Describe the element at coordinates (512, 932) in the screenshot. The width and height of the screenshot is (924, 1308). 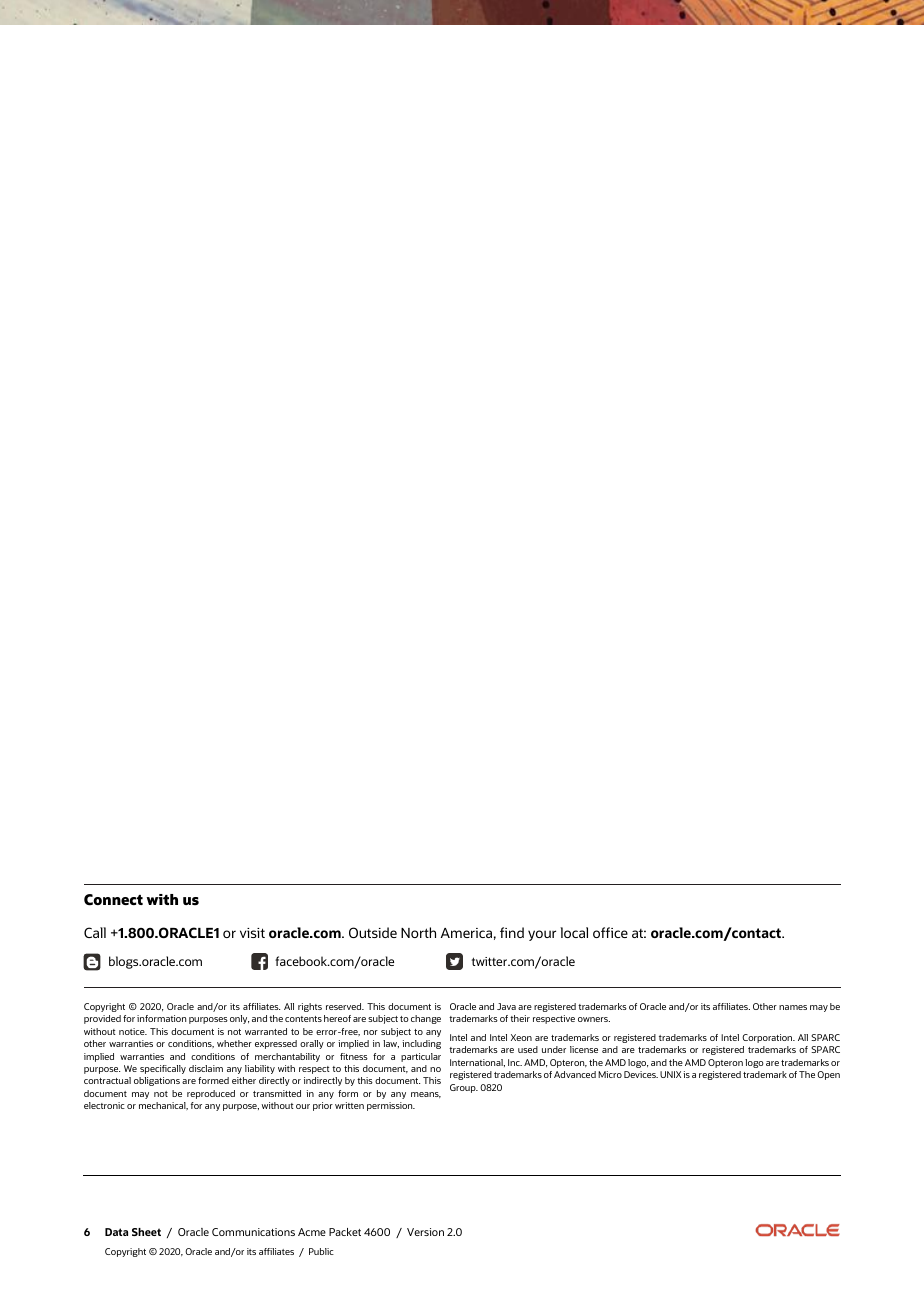
I see `find` at that location.
